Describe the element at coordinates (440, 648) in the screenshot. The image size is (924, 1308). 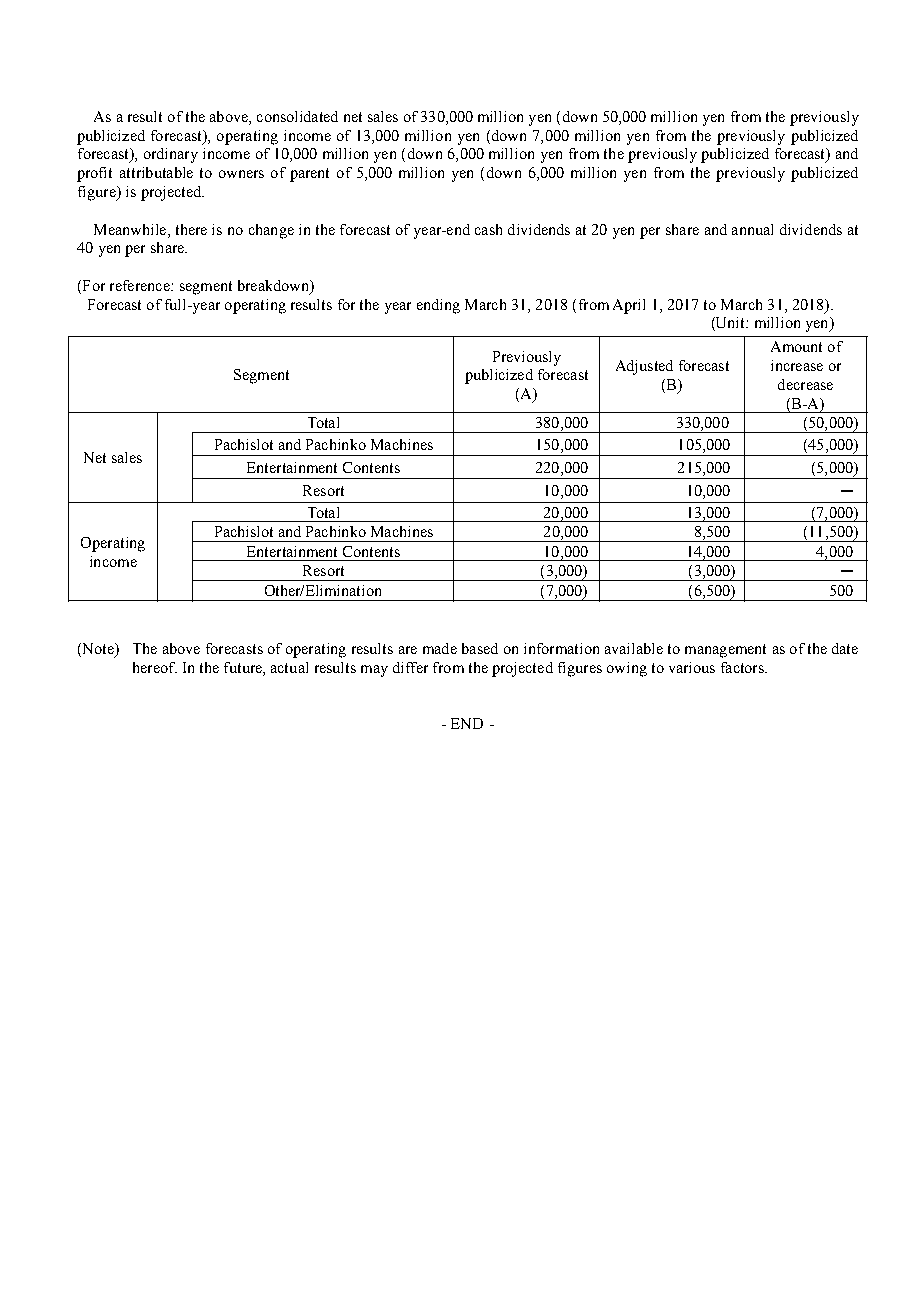
I see `made` at that location.
